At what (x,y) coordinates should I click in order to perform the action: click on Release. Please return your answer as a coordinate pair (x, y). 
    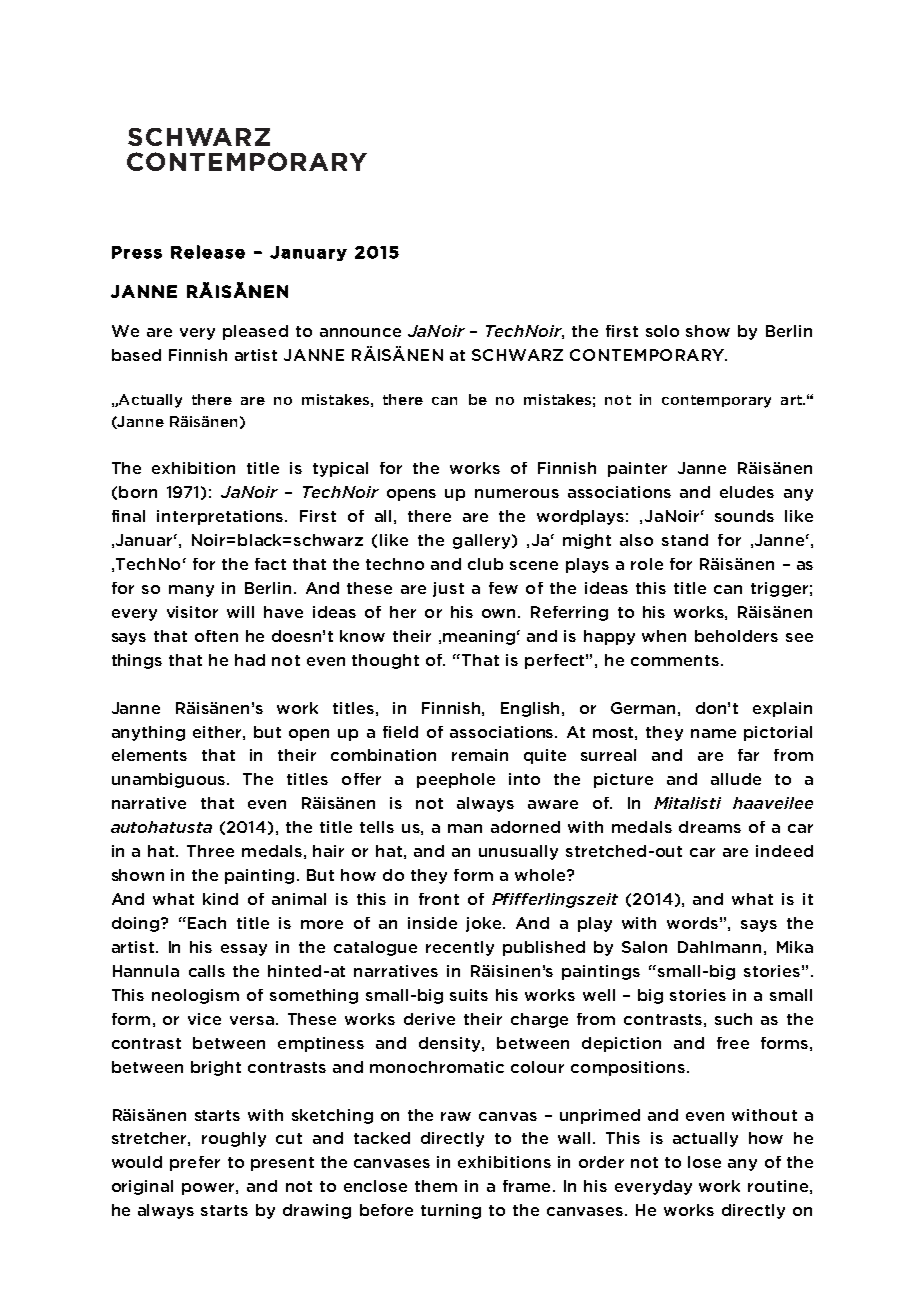
    Looking at the image, I should click on (208, 252).
